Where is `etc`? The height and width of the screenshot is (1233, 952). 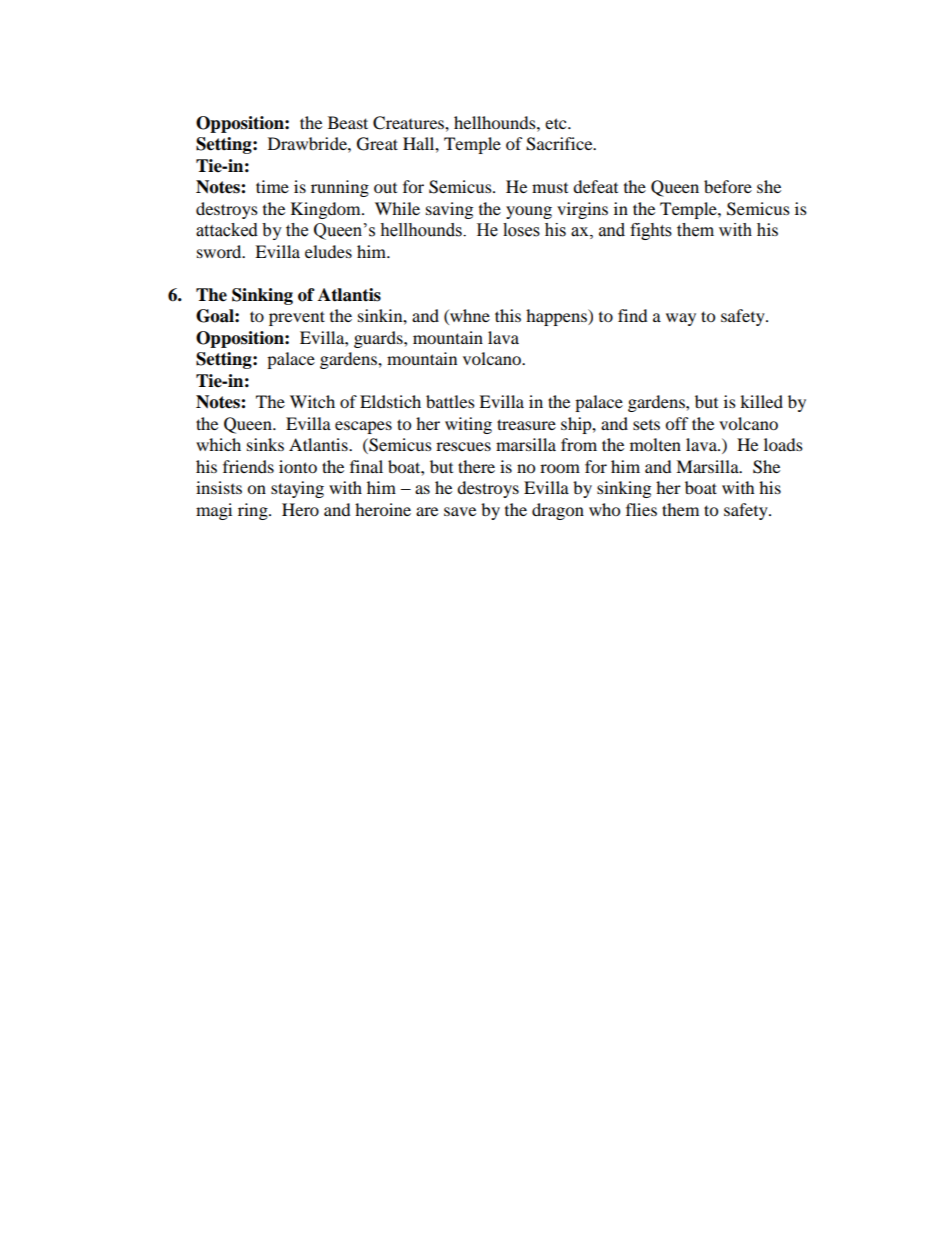 etc is located at coordinates (557, 123).
